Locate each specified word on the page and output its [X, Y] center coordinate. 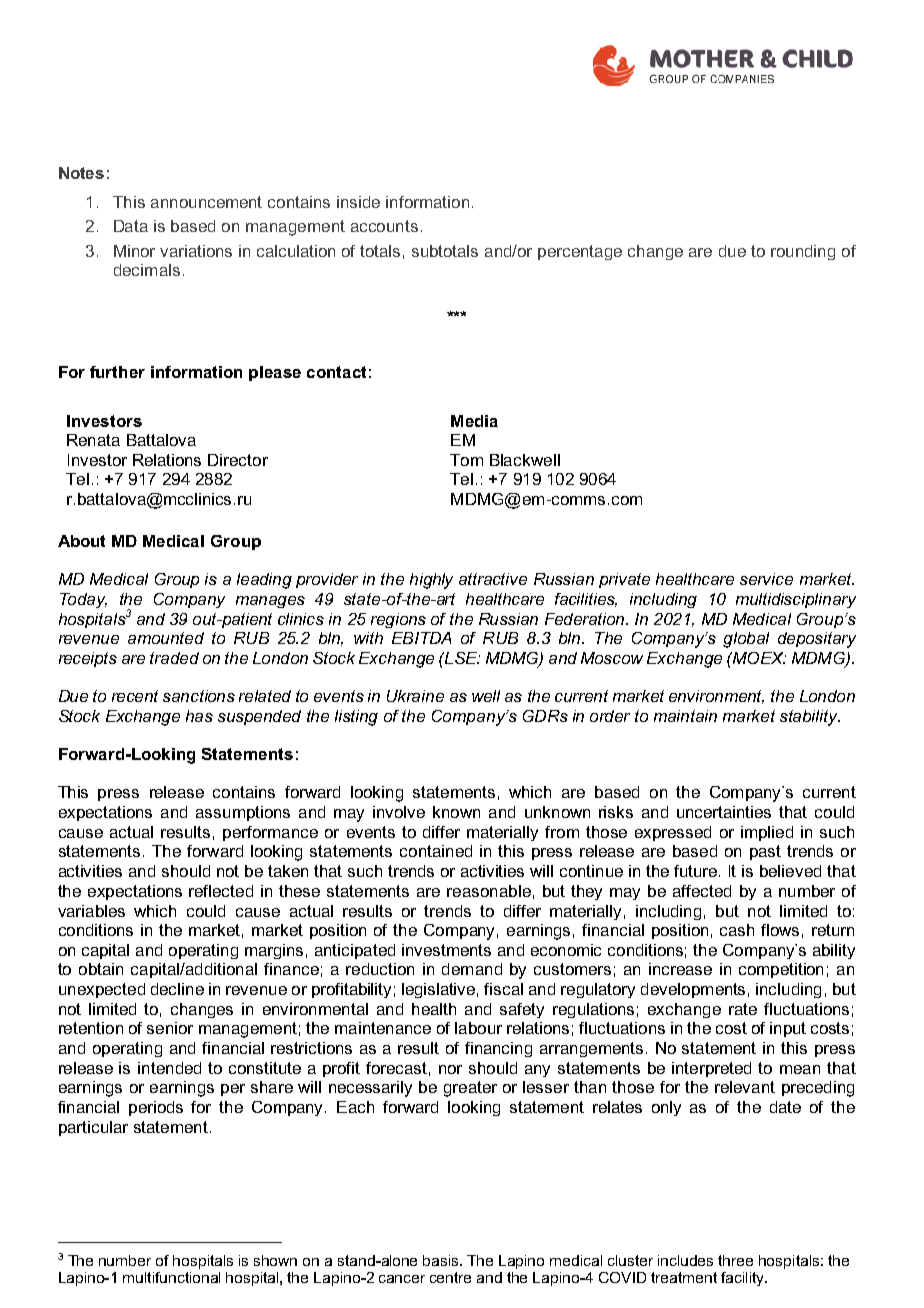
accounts [384, 226]
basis [442, 1260]
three [735, 1260]
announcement [206, 202]
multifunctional [171, 1277]
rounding [803, 252]
